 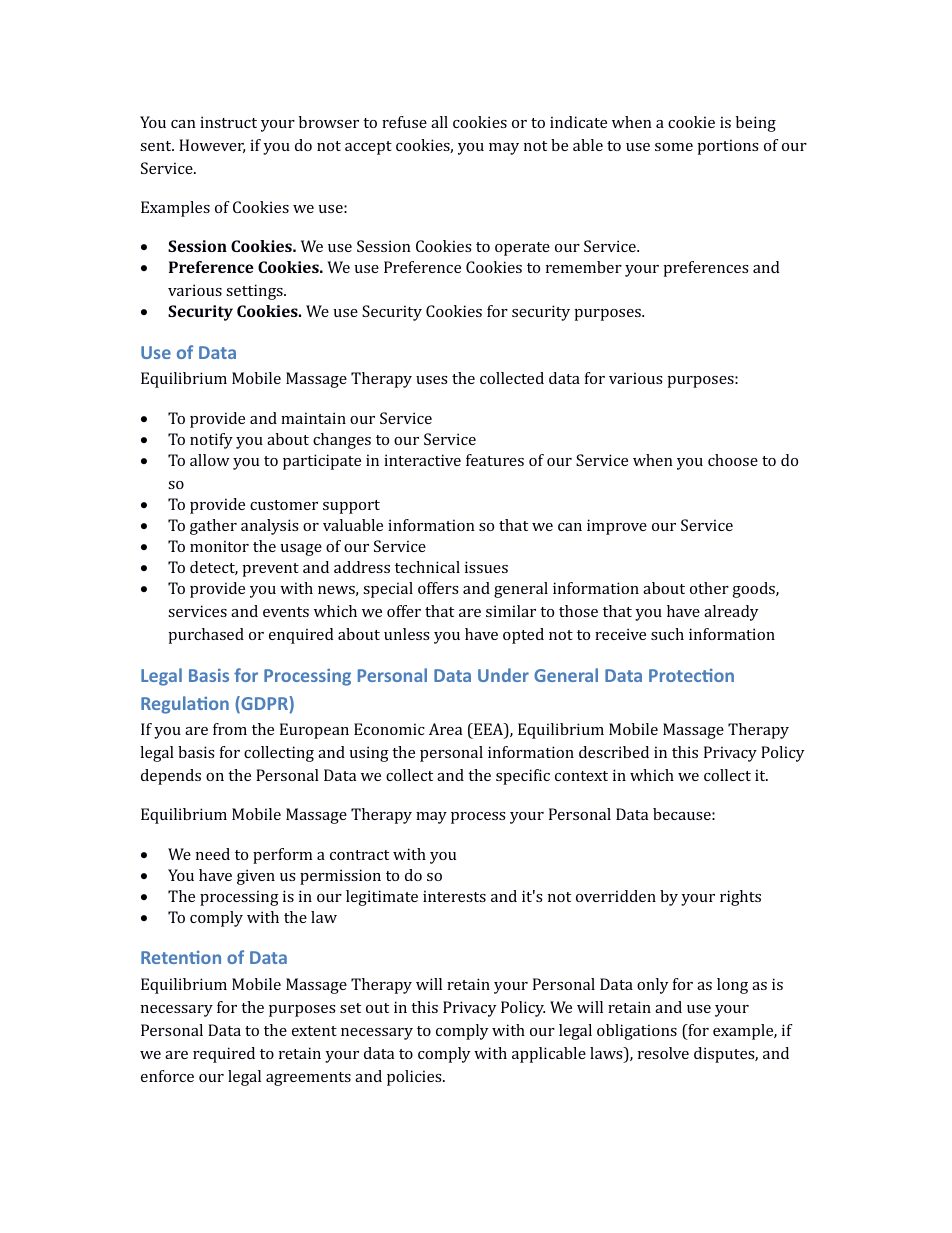 What do you see at coordinates (432, 380) in the document?
I see `uses` at bounding box center [432, 380].
